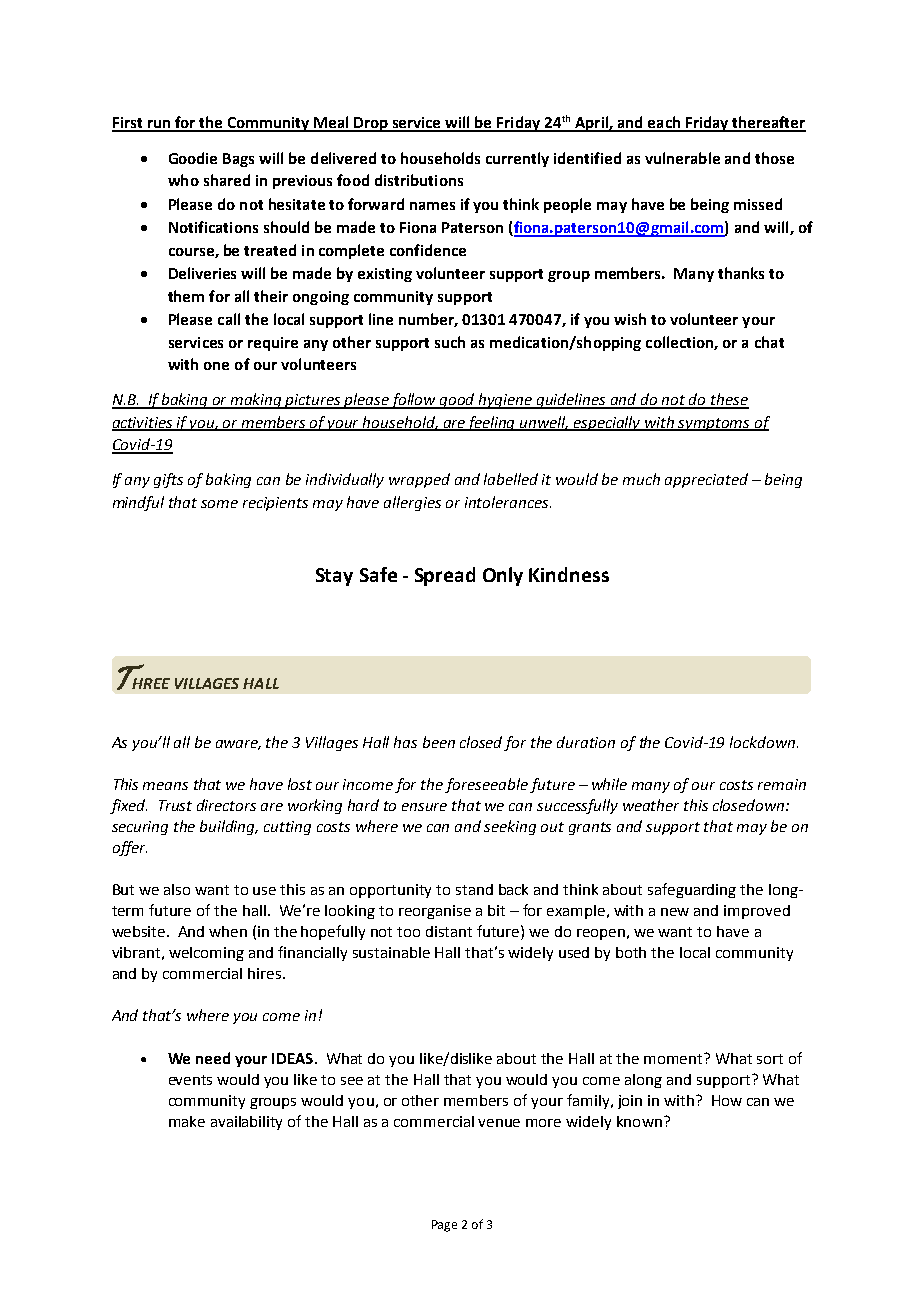 The width and height of the image is (924, 1308). I want to click on appreciated, so click(706, 480).
